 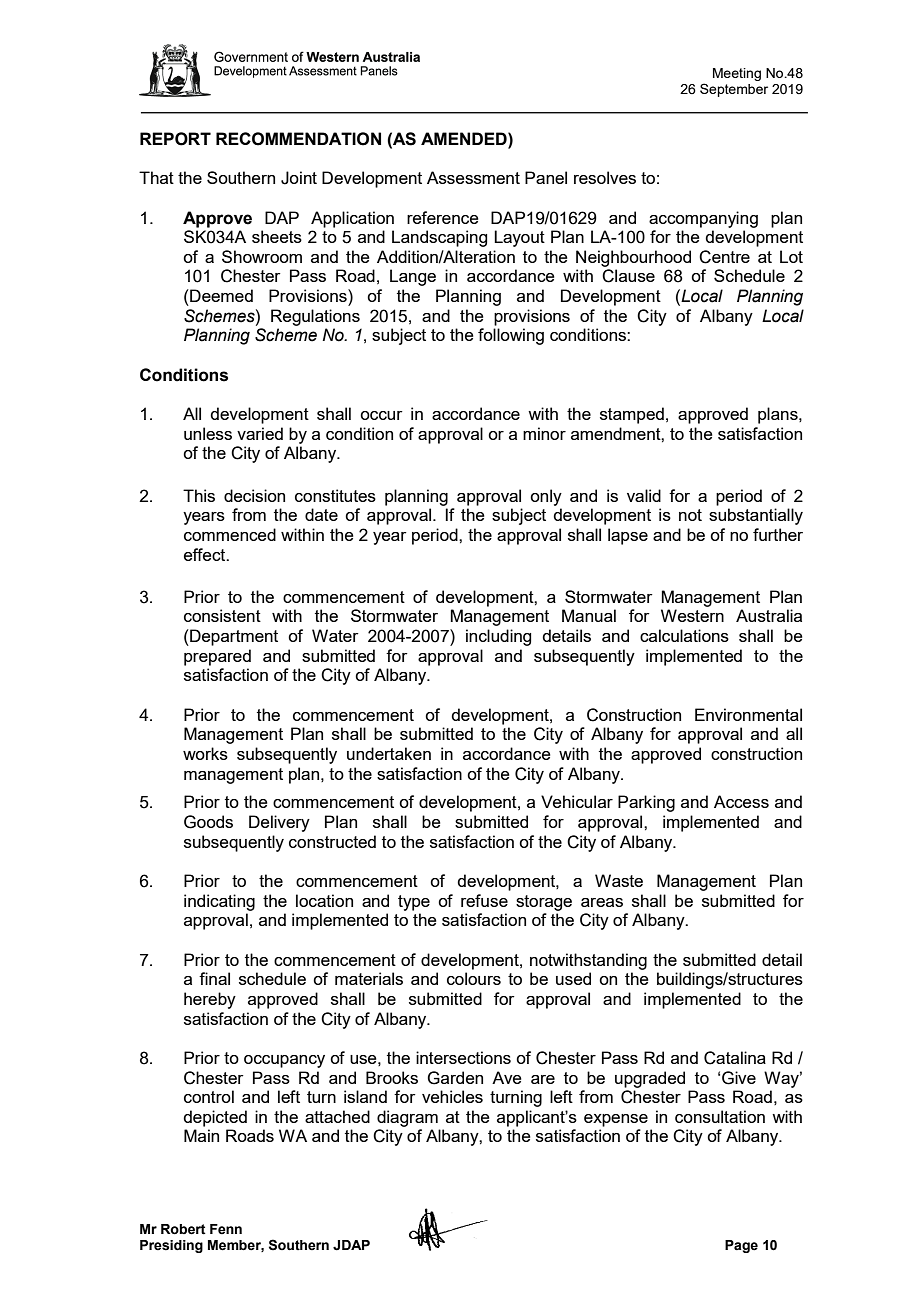 I want to click on September, so click(x=734, y=90).
